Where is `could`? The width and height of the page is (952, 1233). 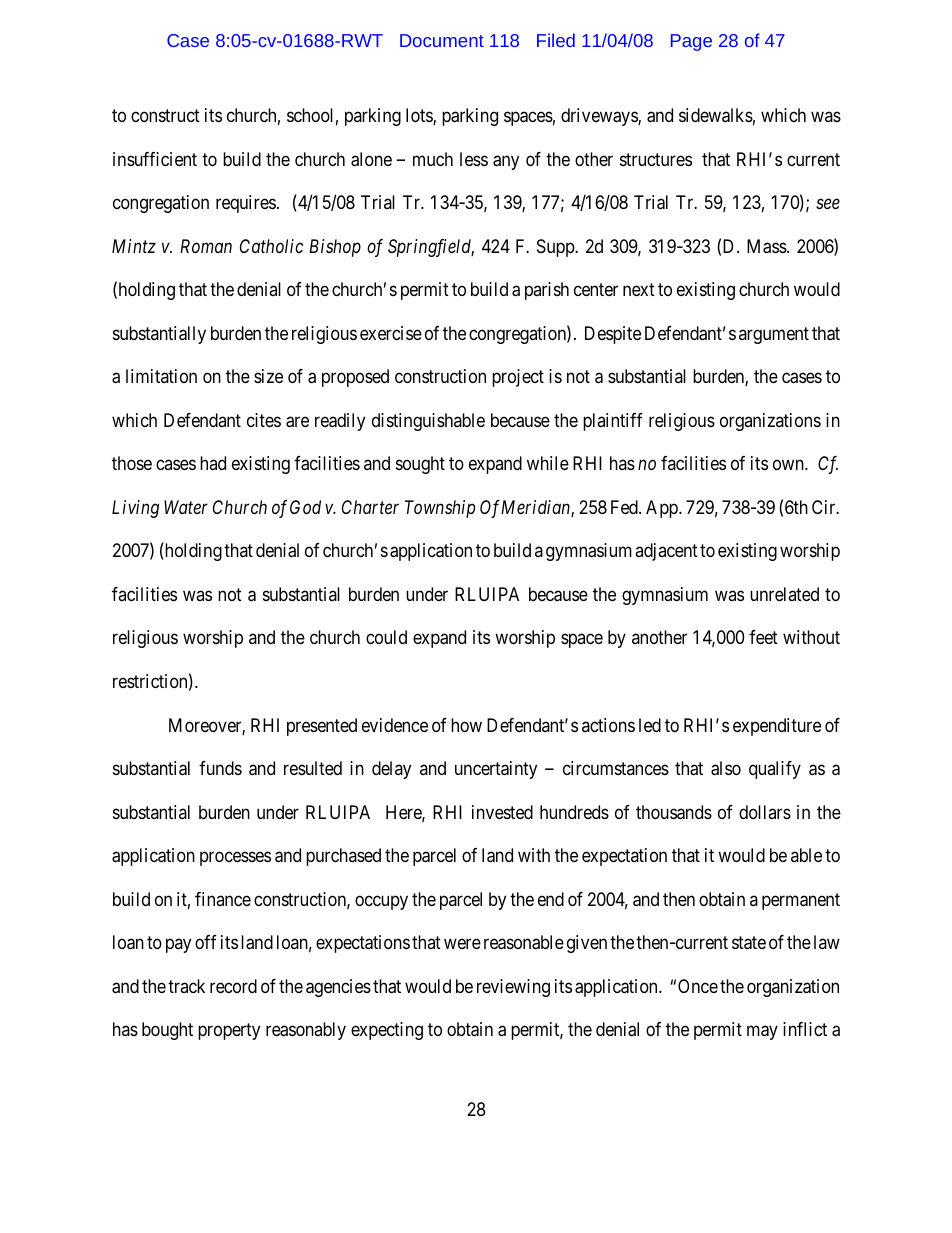
could is located at coordinates (386, 637).
